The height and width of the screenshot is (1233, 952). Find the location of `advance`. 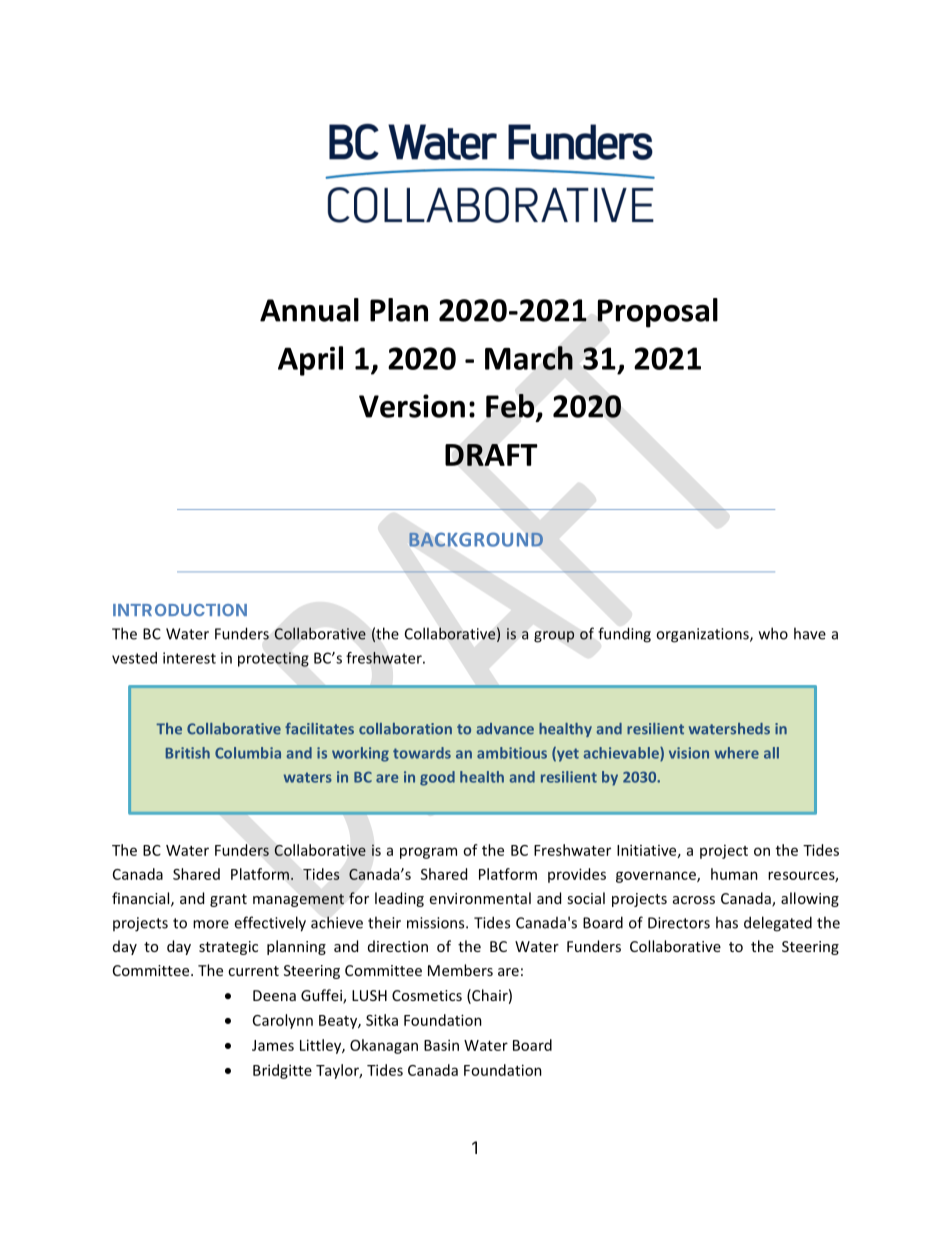

advance is located at coordinates (505, 729).
